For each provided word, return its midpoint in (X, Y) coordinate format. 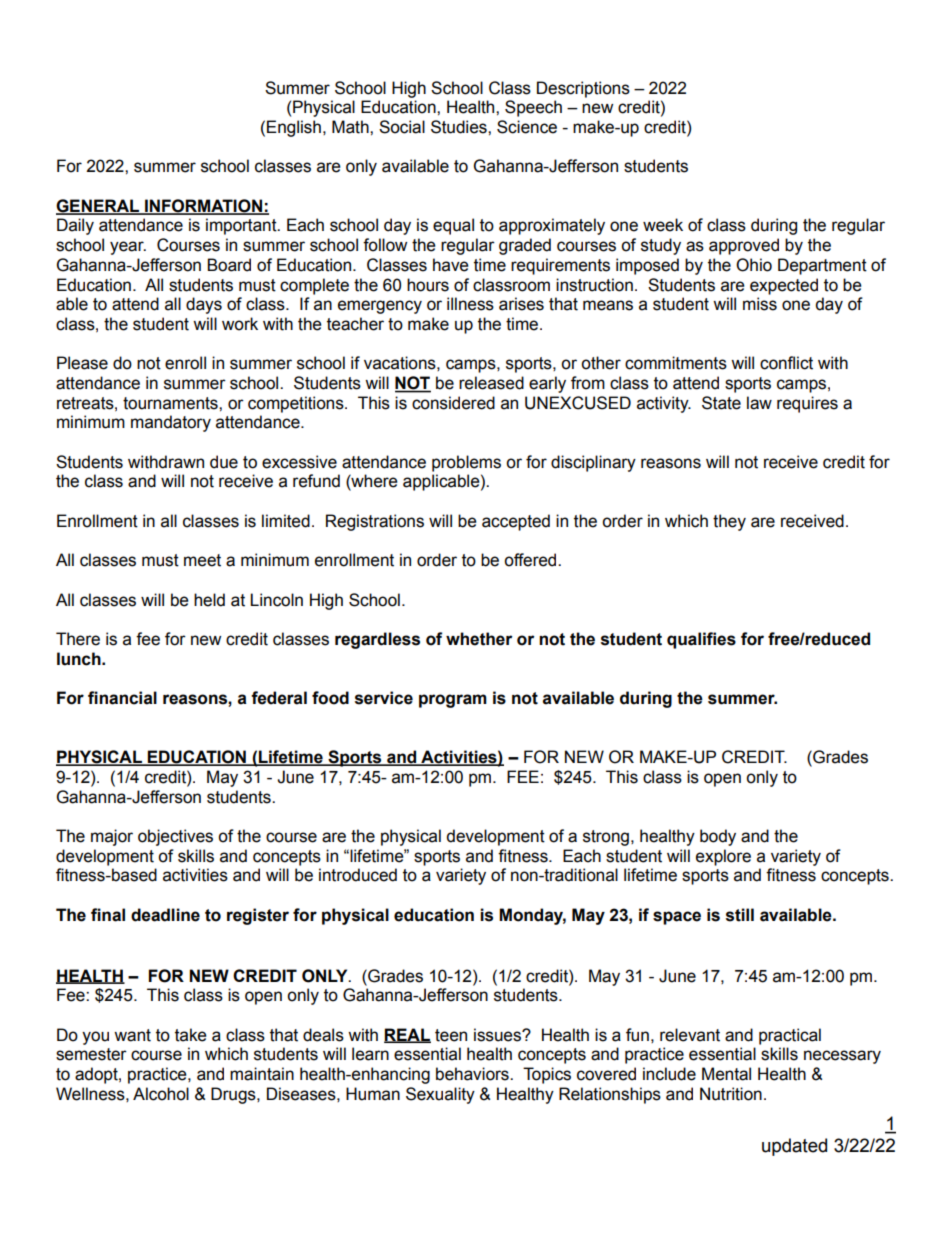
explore (723, 857)
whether (479, 639)
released (491, 383)
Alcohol (161, 1094)
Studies (460, 127)
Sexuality (440, 1095)
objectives (175, 837)
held (209, 600)
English (294, 128)
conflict (786, 363)
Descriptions (583, 89)
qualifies (701, 640)
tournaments (171, 403)
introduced (358, 875)
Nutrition (731, 1094)
